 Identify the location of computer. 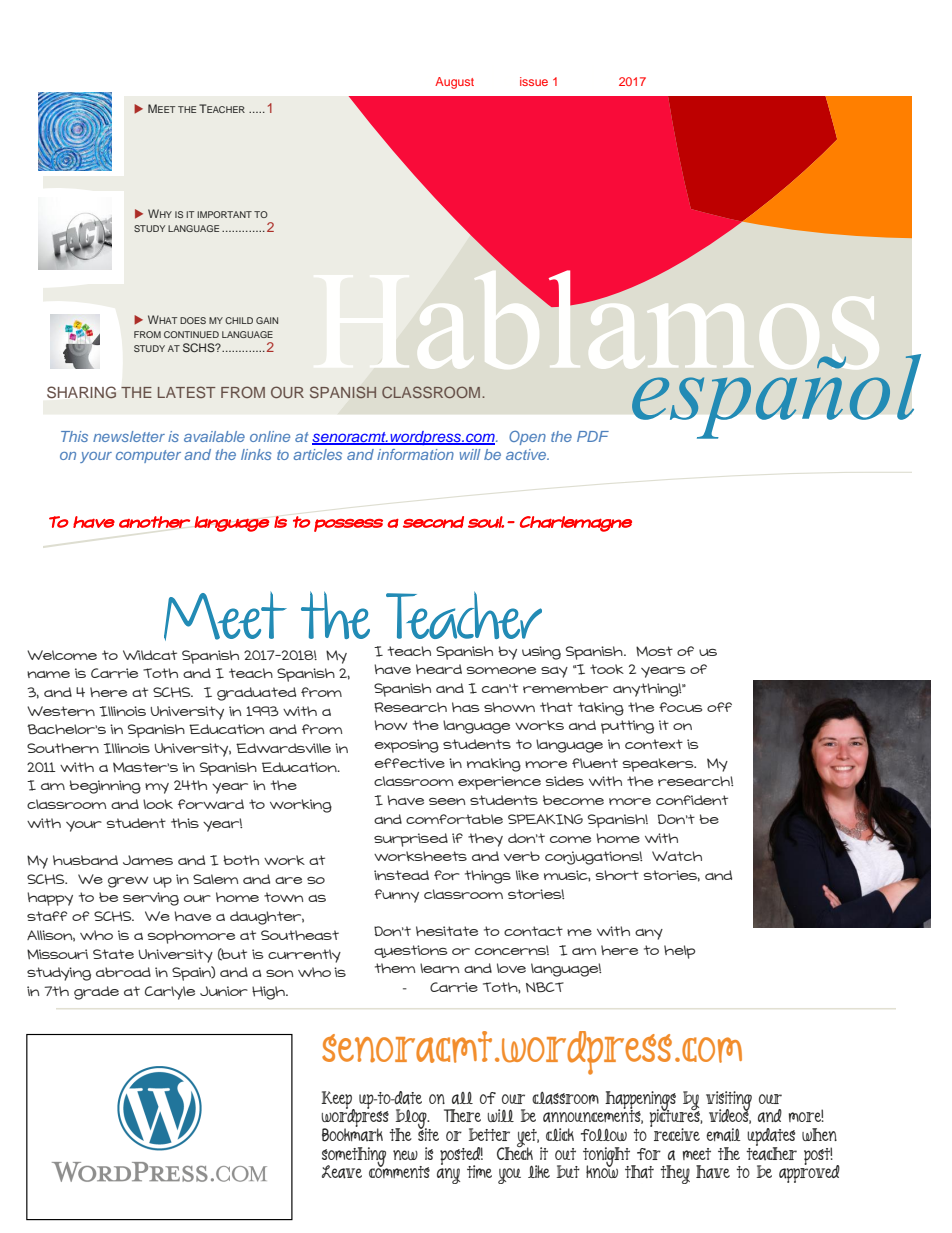
(148, 456).
